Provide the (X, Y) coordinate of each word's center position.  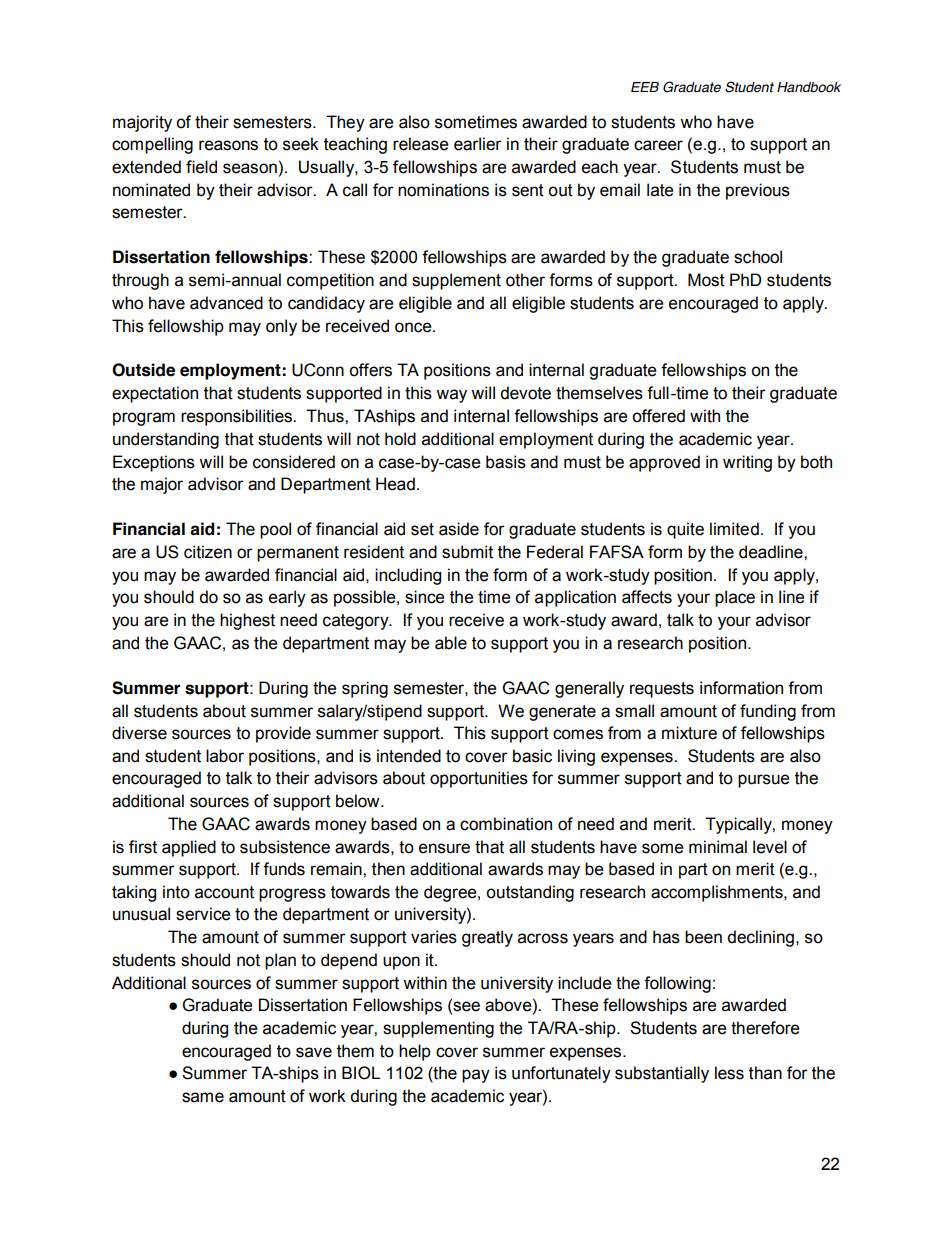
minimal (718, 847)
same (203, 1097)
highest (247, 621)
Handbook (809, 87)
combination (506, 824)
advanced (226, 303)
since (425, 597)
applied (189, 848)
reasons (228, 145)
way (451, 396)
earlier (478, 144)
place (735, 598)
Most (706, 280)
